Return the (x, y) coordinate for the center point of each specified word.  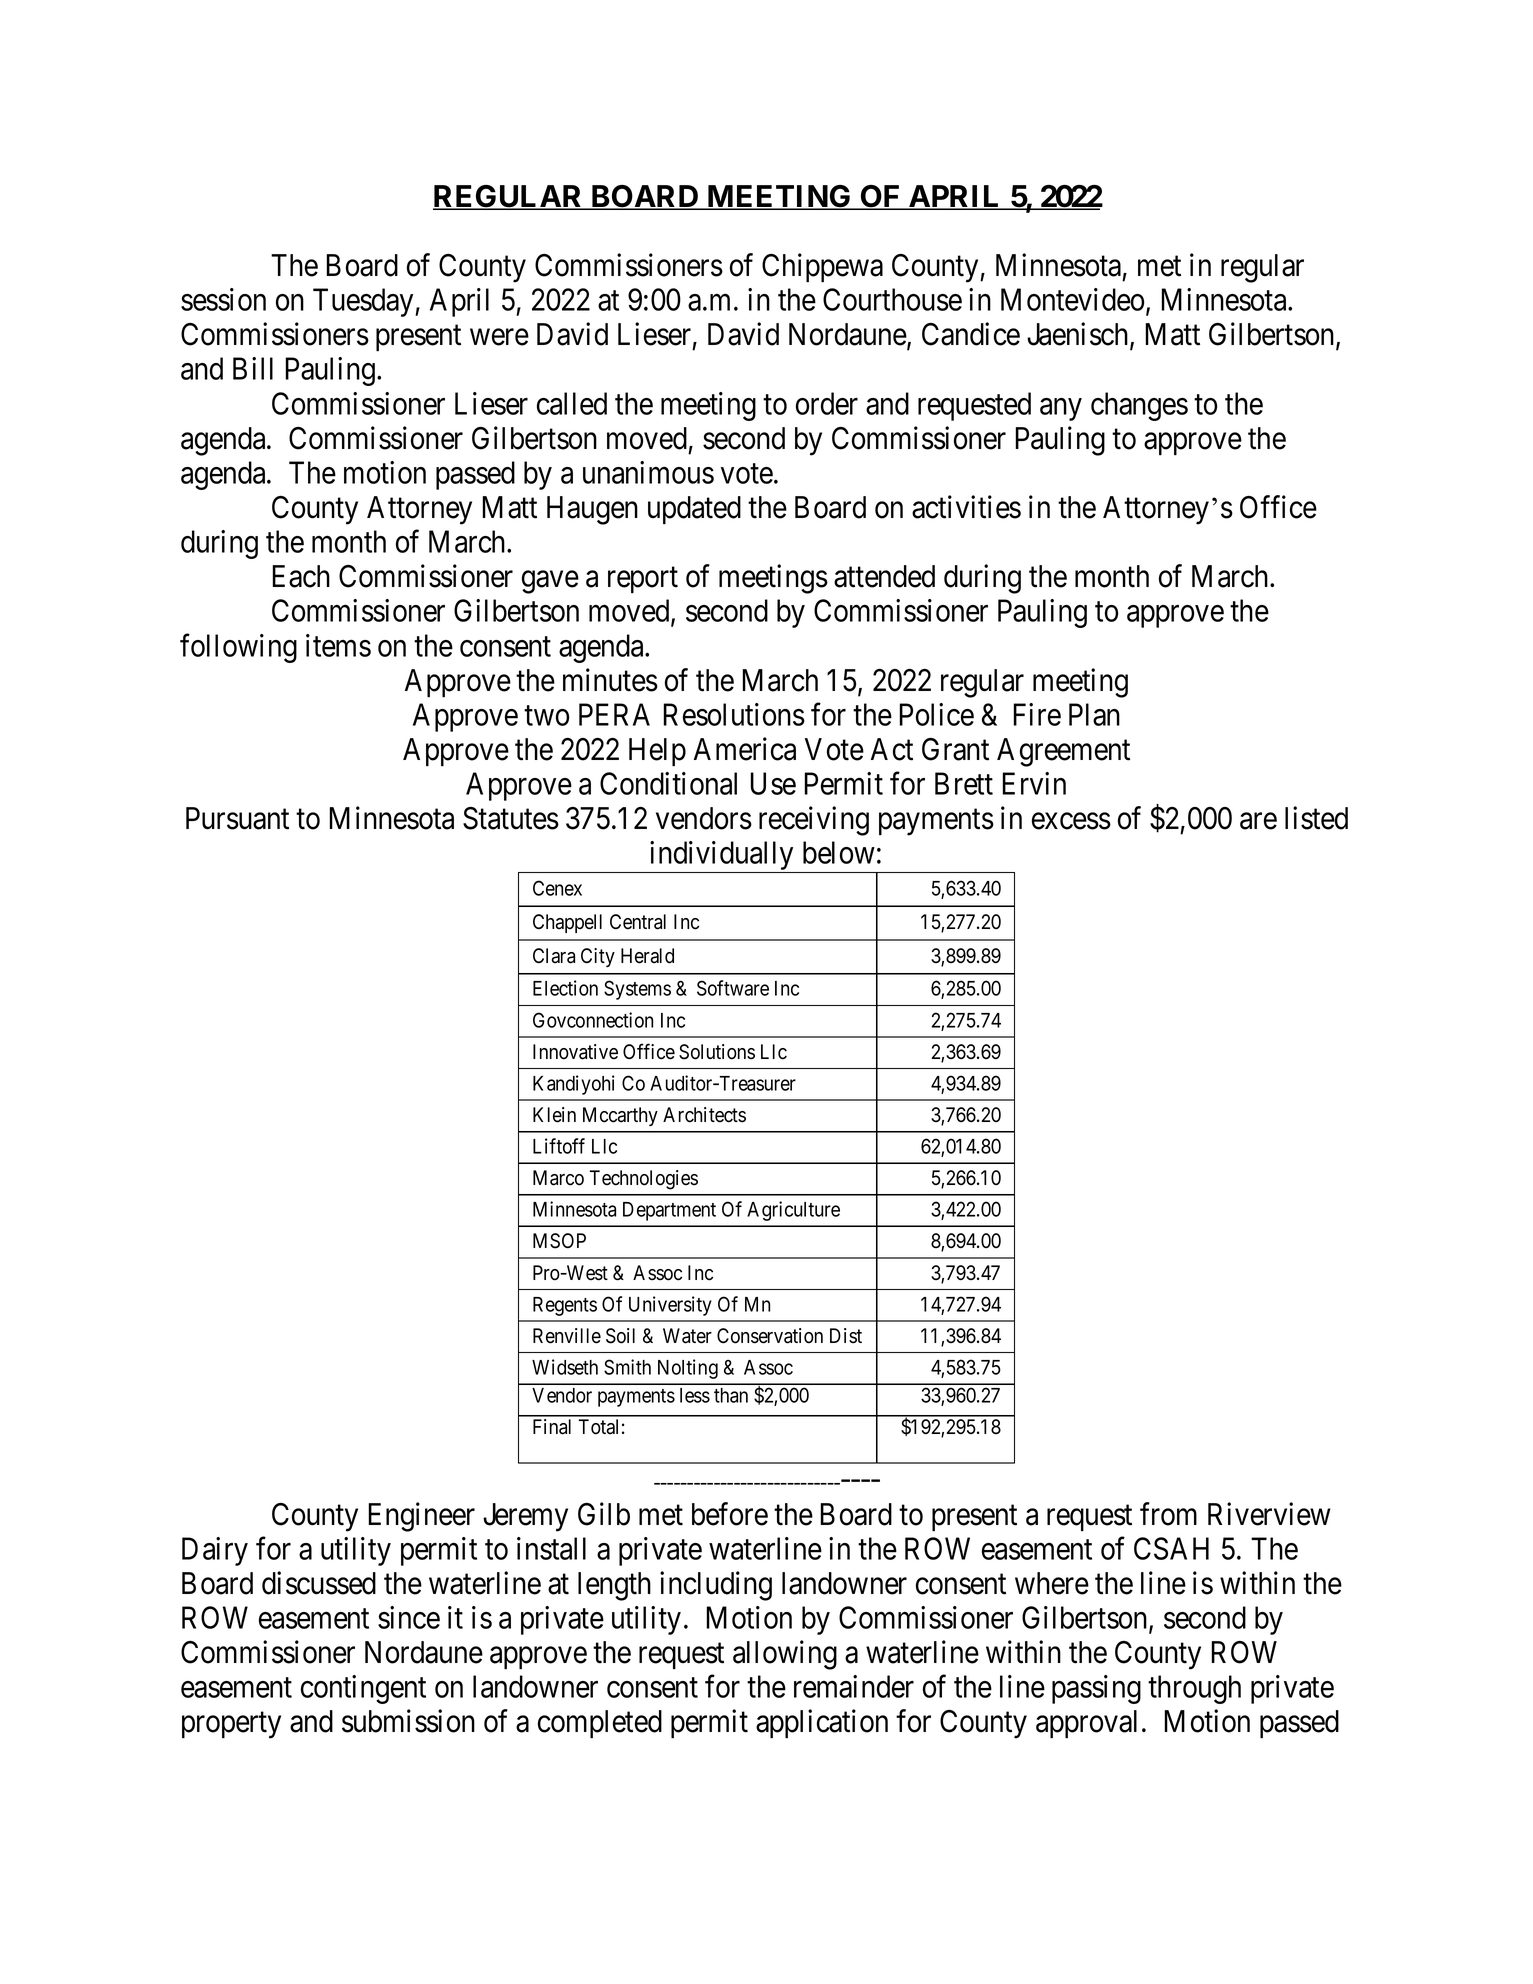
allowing (785, 1655)
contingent (363, 1689)
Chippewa (822, 267)
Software (733, 988)
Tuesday (364, 302)
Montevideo (1072, 299)
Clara (554, 956)
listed (1316, 818)
